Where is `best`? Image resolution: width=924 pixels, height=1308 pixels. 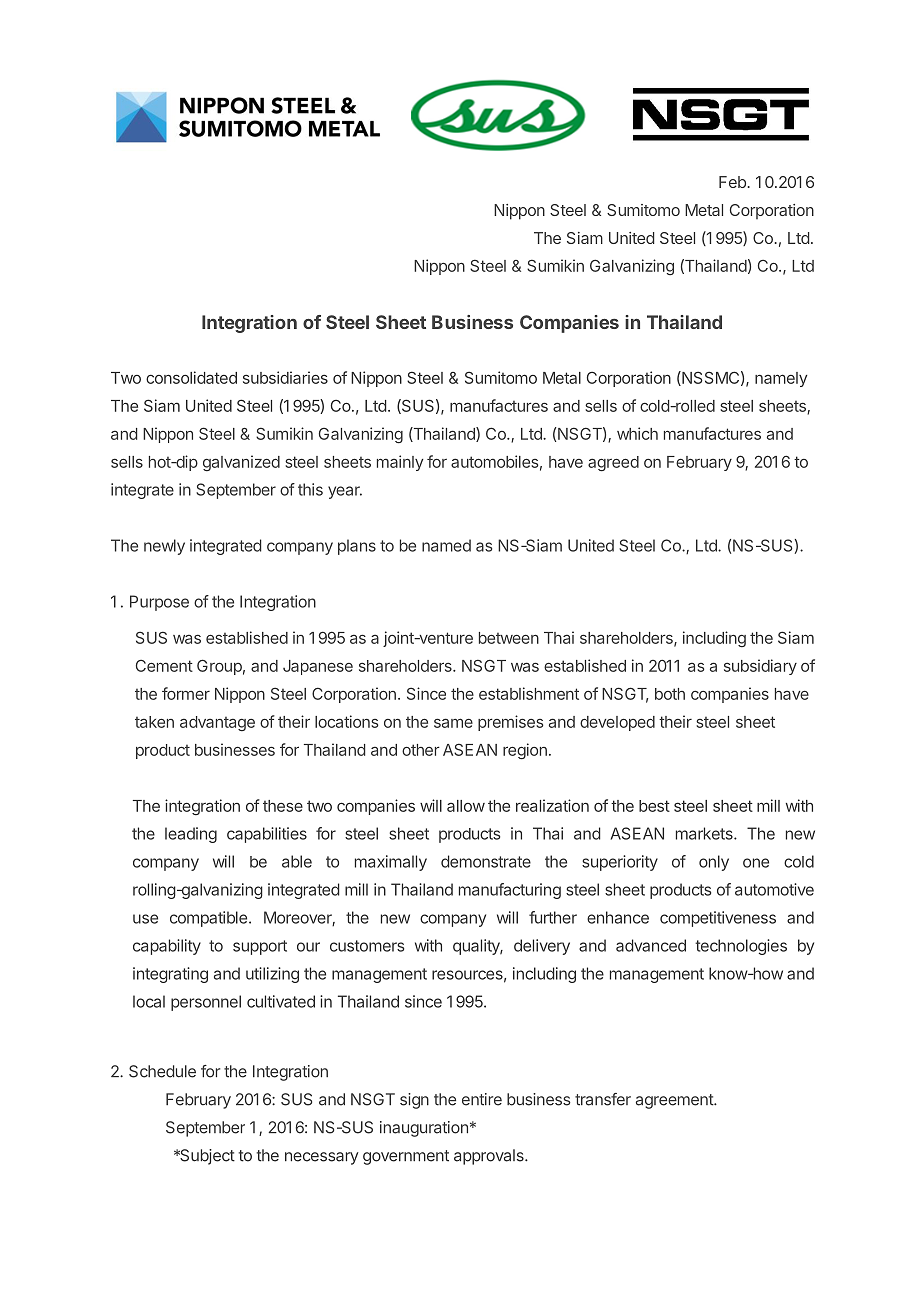
best is located at coordinates (654, 806).
